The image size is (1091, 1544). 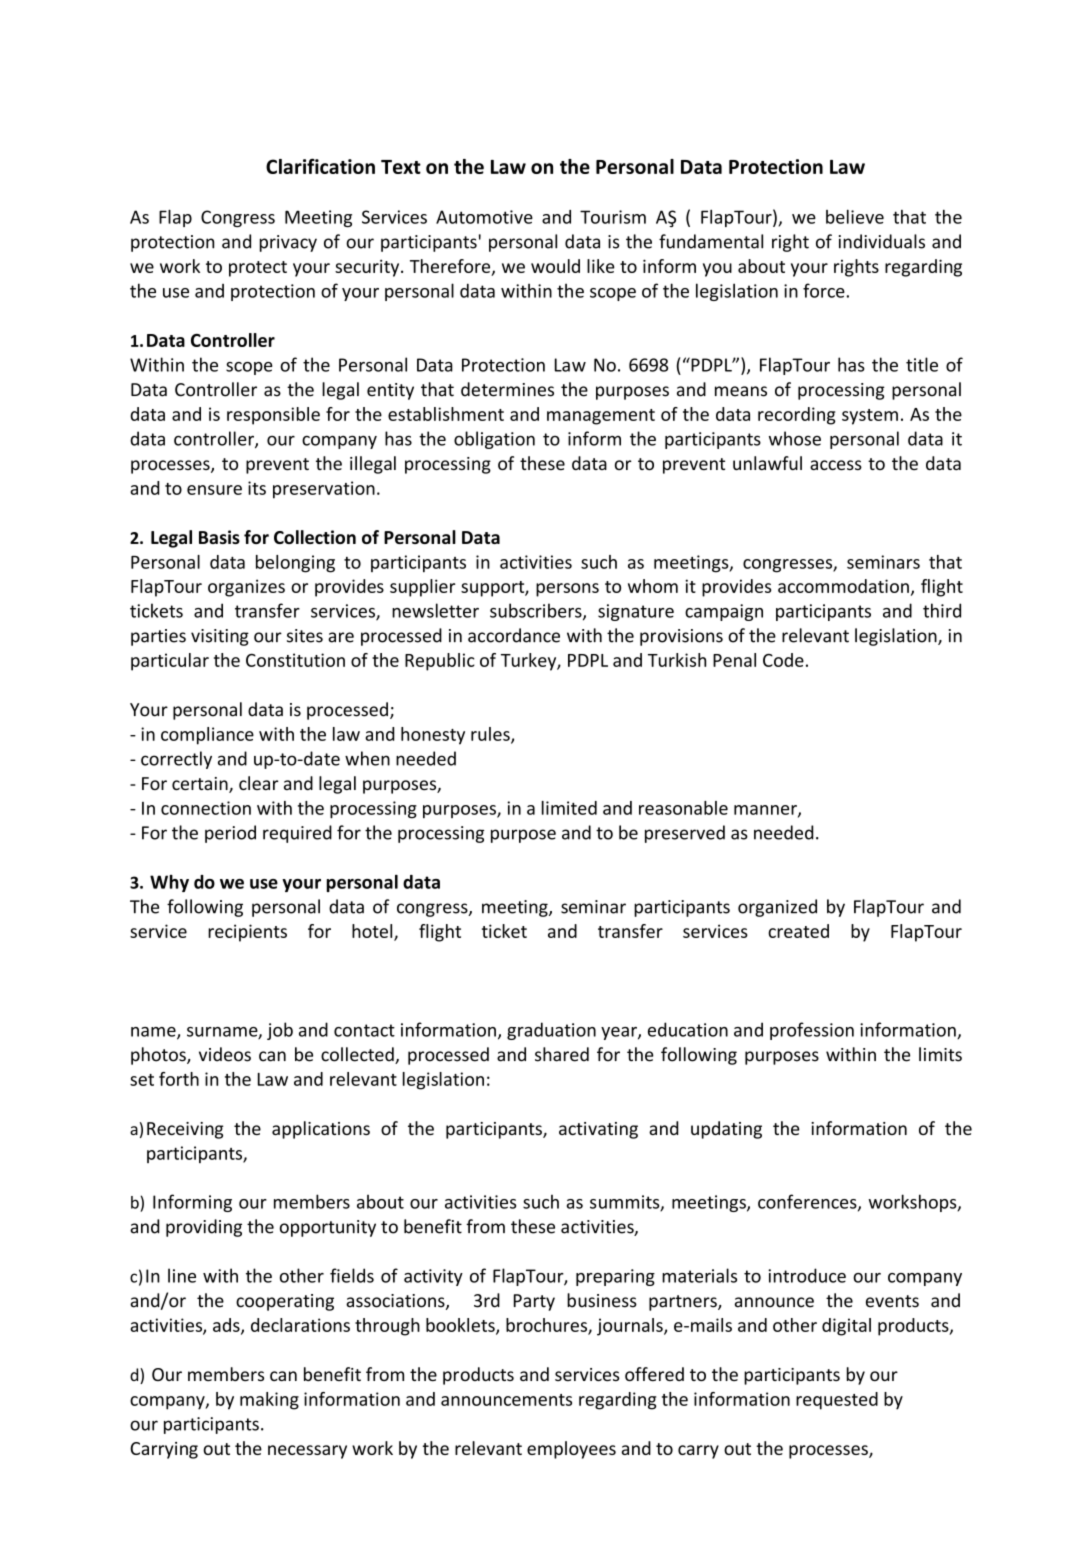 I want to click on manner, so click(x=766, y=811).
